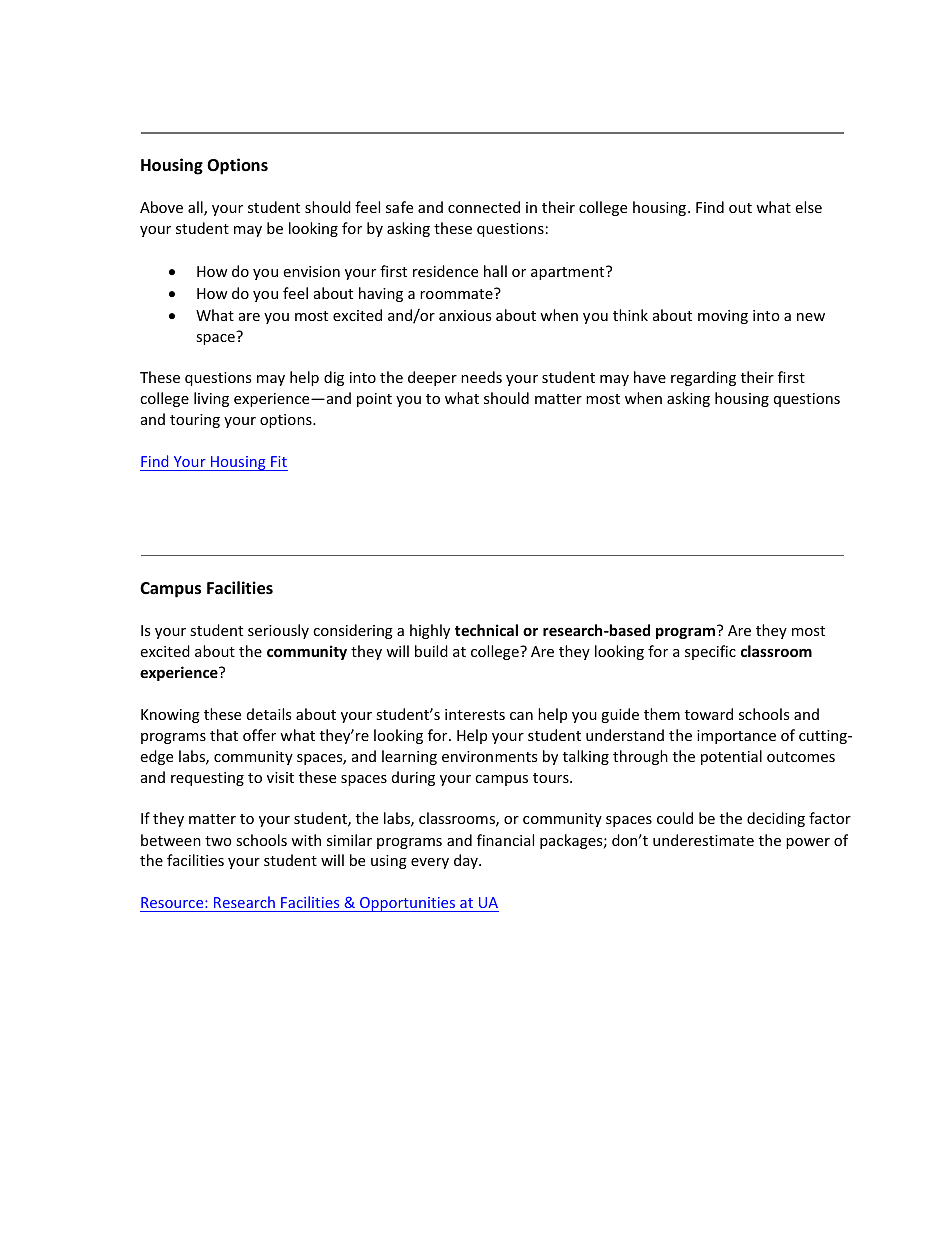 Image resolution: width=952 pixels, height=1233 pixels. Describe the element at coordinates (161, 207) in the screenshot. I see `Above` at that location.
